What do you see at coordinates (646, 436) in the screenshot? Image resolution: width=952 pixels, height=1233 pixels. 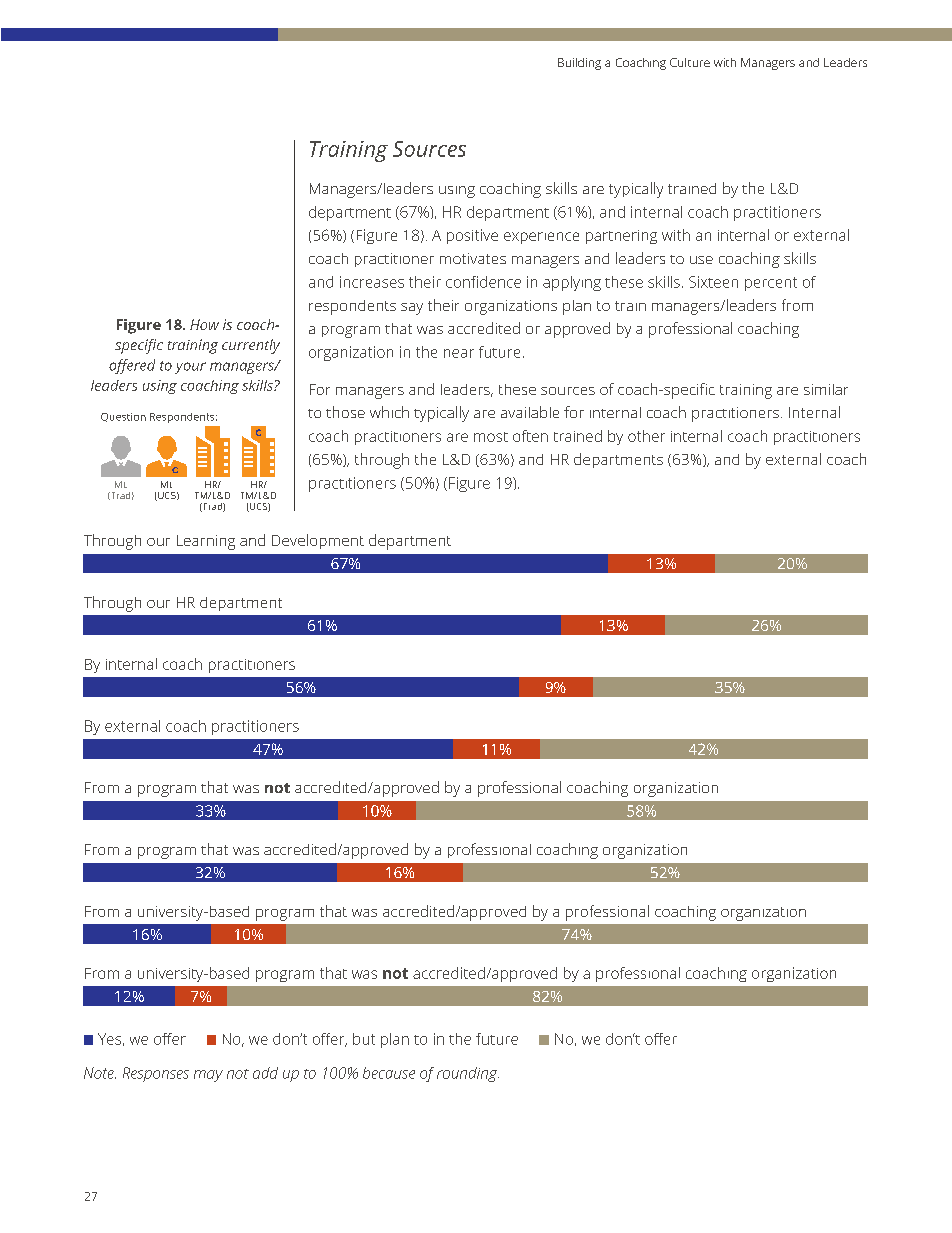 I see `other` at bounding box center [646, 436].
